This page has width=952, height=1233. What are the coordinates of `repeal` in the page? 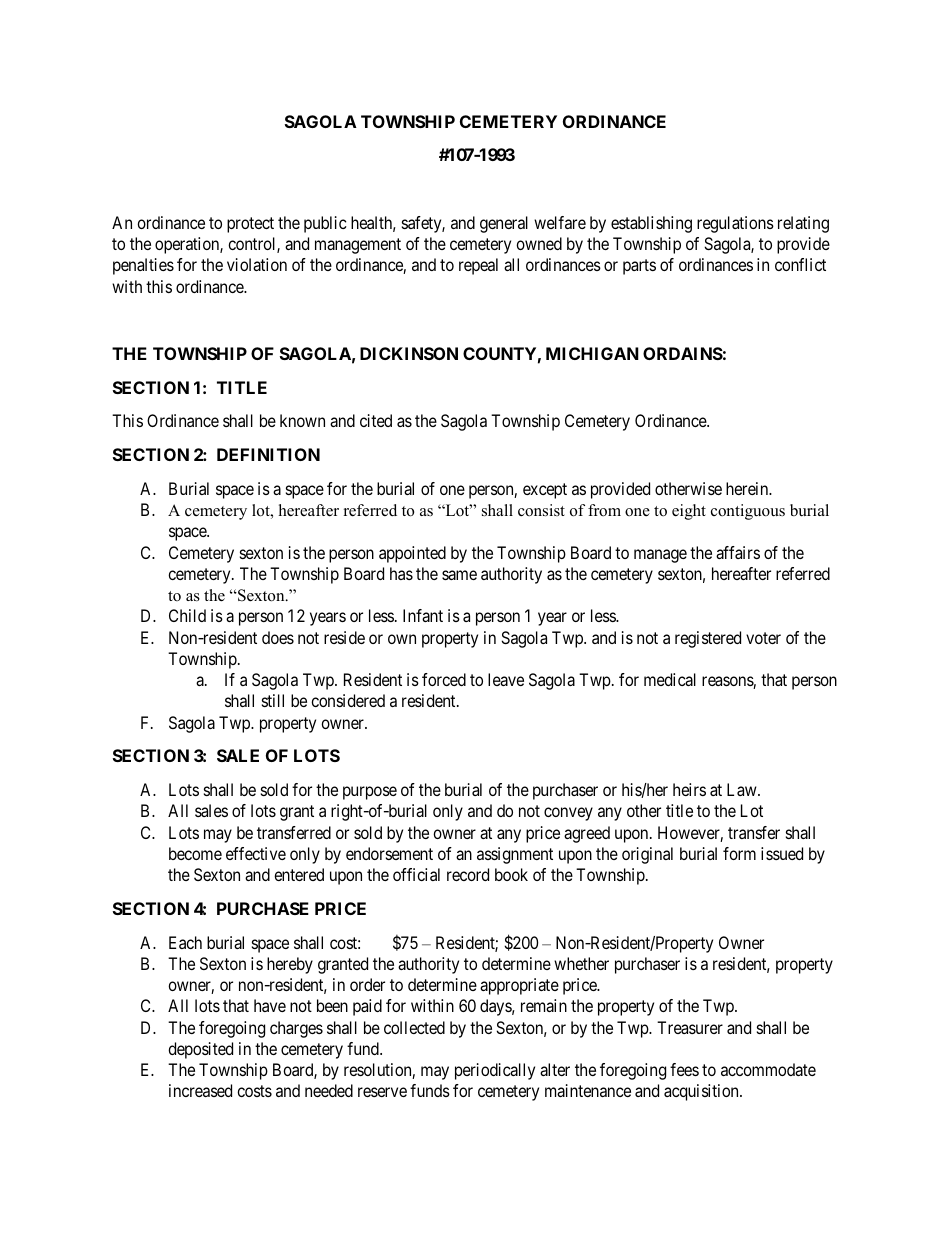 It's located at (478, 266).
